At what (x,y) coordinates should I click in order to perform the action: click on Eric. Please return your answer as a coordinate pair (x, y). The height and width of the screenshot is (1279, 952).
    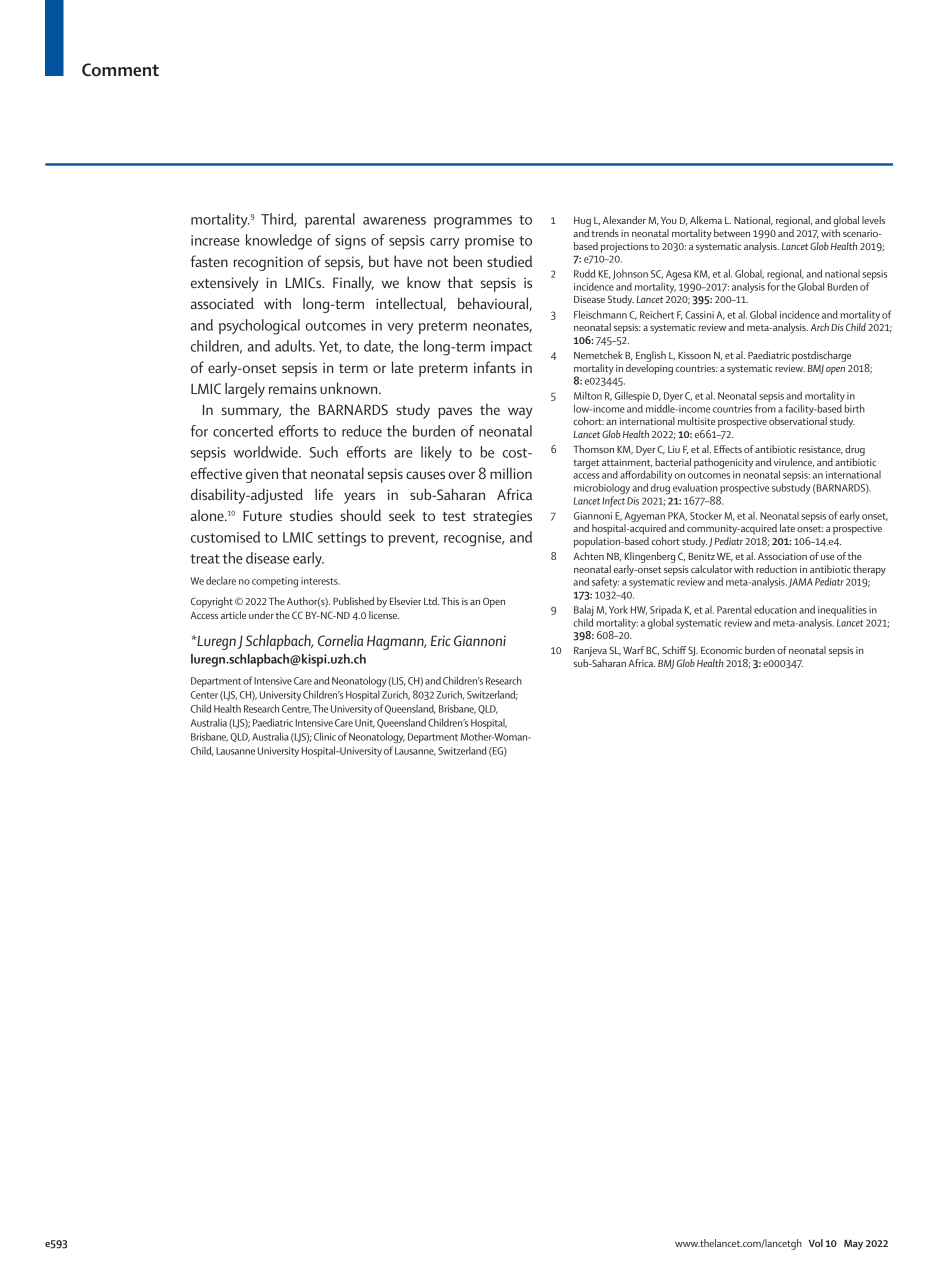
    Looking at the image, I should click on (441, 640).
